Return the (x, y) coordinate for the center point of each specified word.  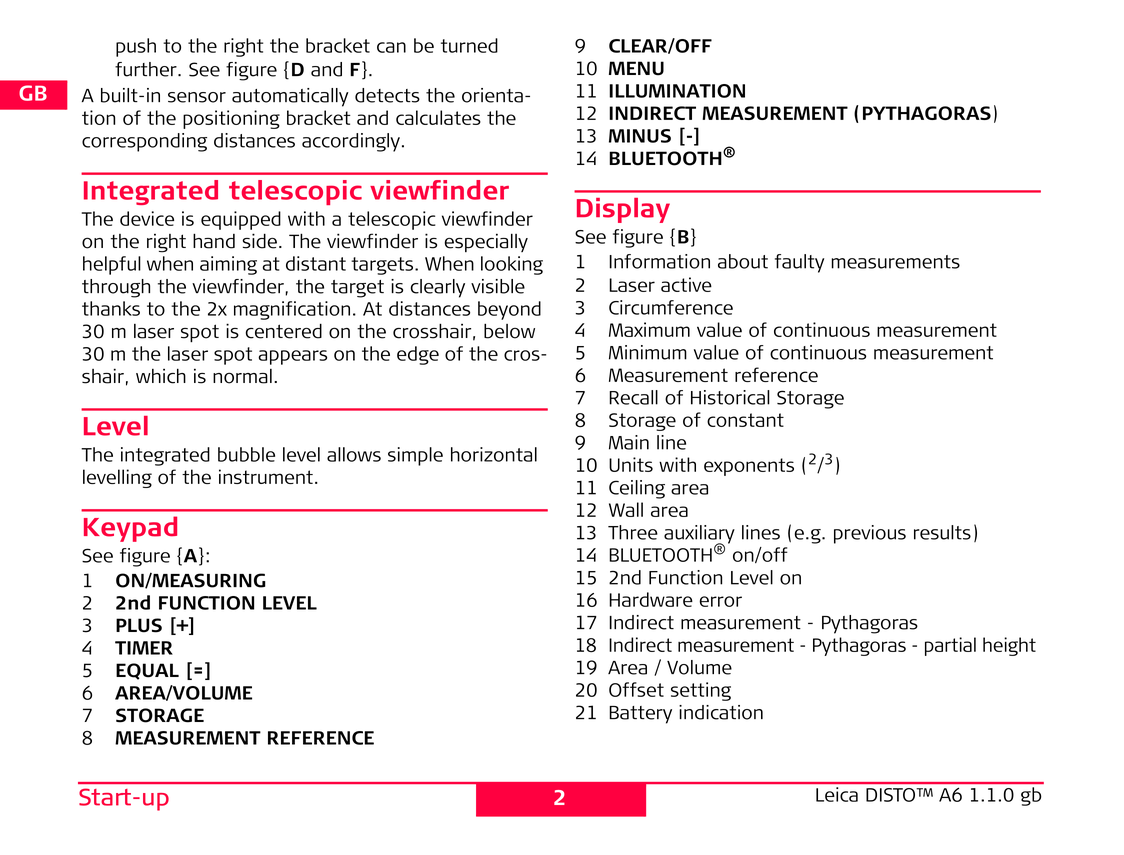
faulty (799, 263)
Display (623, 210)
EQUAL (147, 671)
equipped (241, 220)
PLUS (139, 625)
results (942, 532)
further (147, 69)
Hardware (651, 599)
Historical (730, 397)
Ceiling (637, 489)
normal (242, 376)
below (509, 331)
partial (950, 646)
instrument (266, 476)
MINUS (640, 136)
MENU (636, 68)
